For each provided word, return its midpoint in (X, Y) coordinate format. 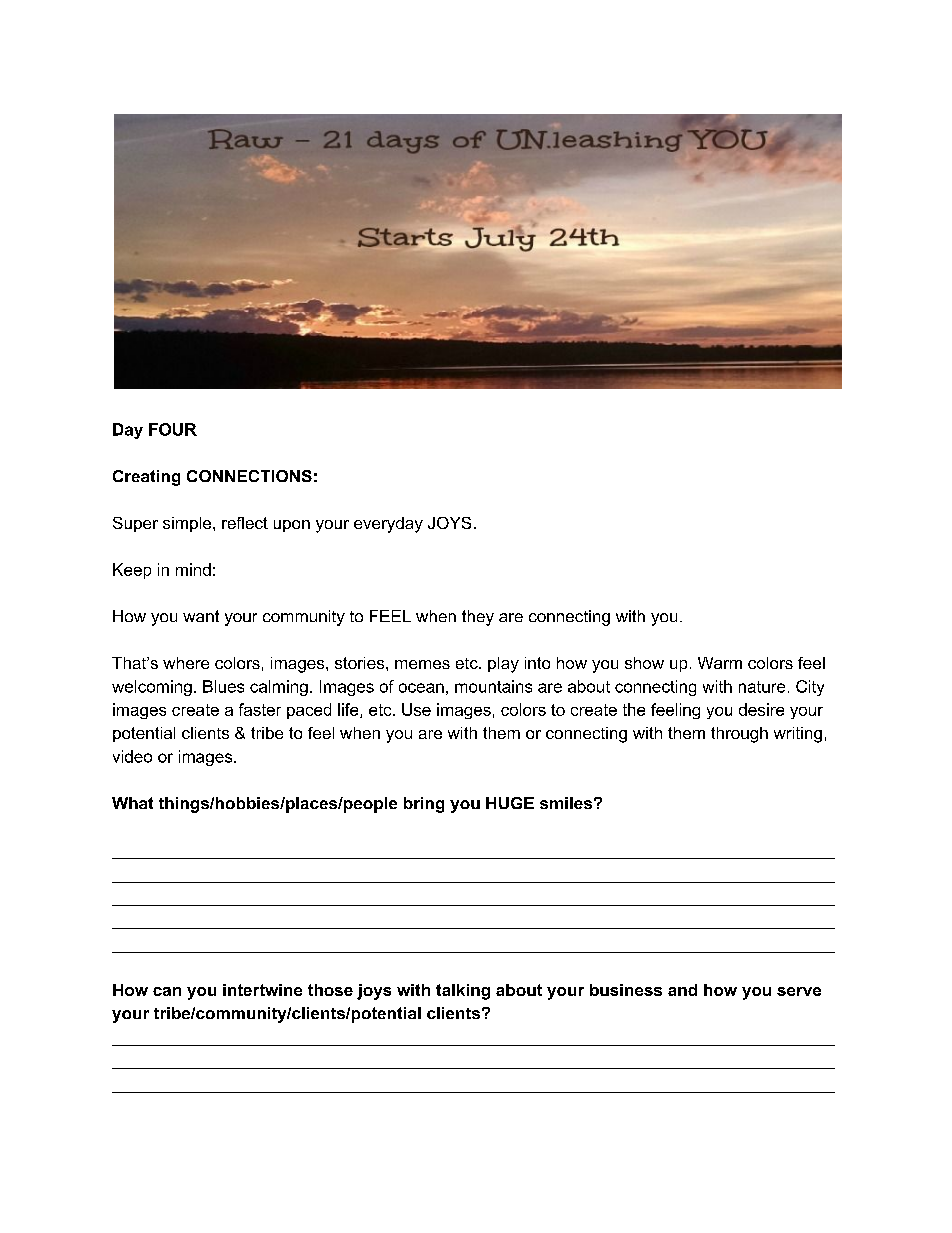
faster (260, 709)
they (478, 618)
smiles (566, 803)
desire (761, 709)
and (682, 990)
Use (416, 709)
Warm (720, 663)
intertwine (262, 990)
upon (292, 526)
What (132, 803)
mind (193, 569)
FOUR (173, 429)
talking (463, 992)
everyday (388, 525)
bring (424, 805)
